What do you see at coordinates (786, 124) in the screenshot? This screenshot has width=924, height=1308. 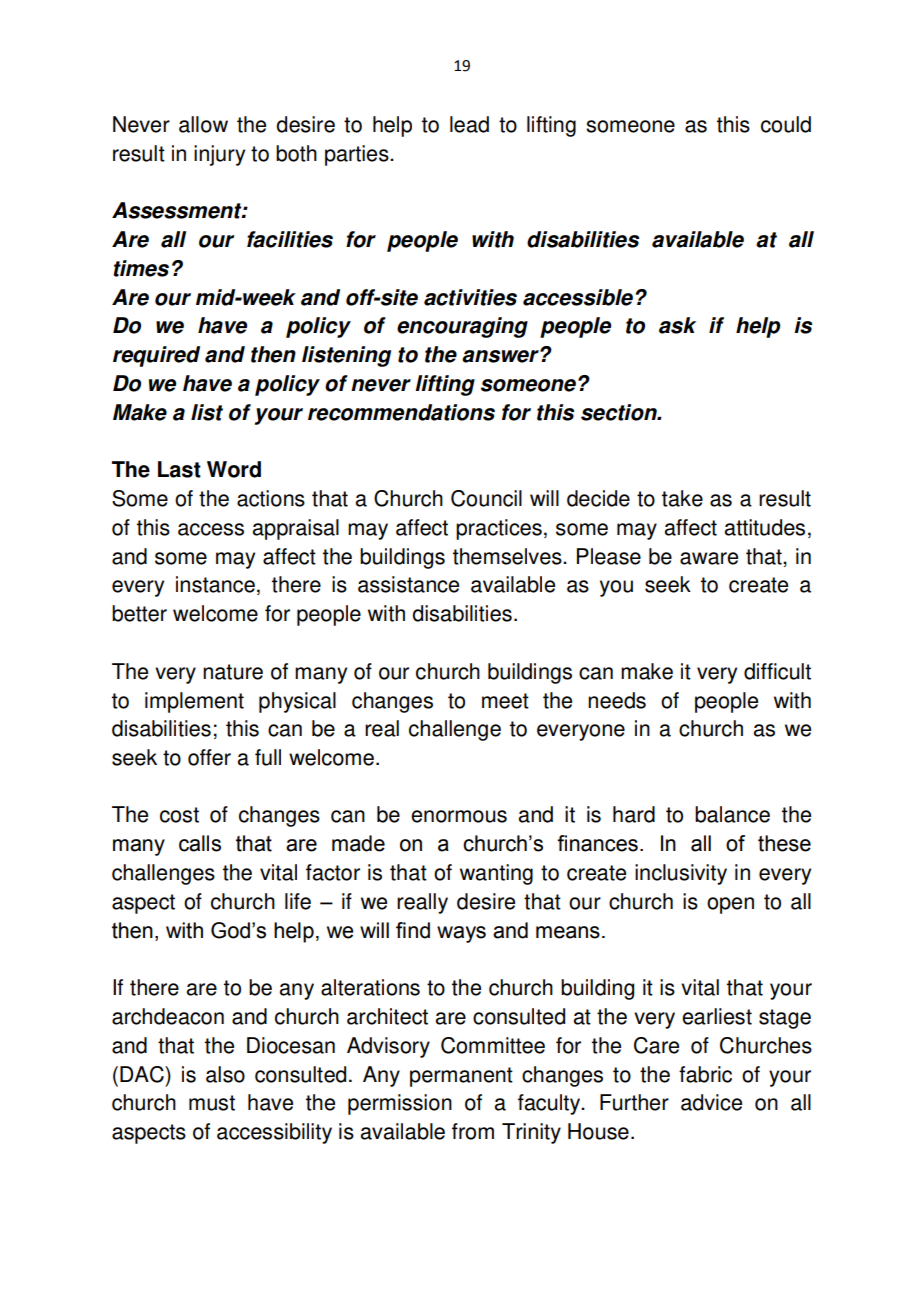 I see `could` at bounding box center [786, 124].
